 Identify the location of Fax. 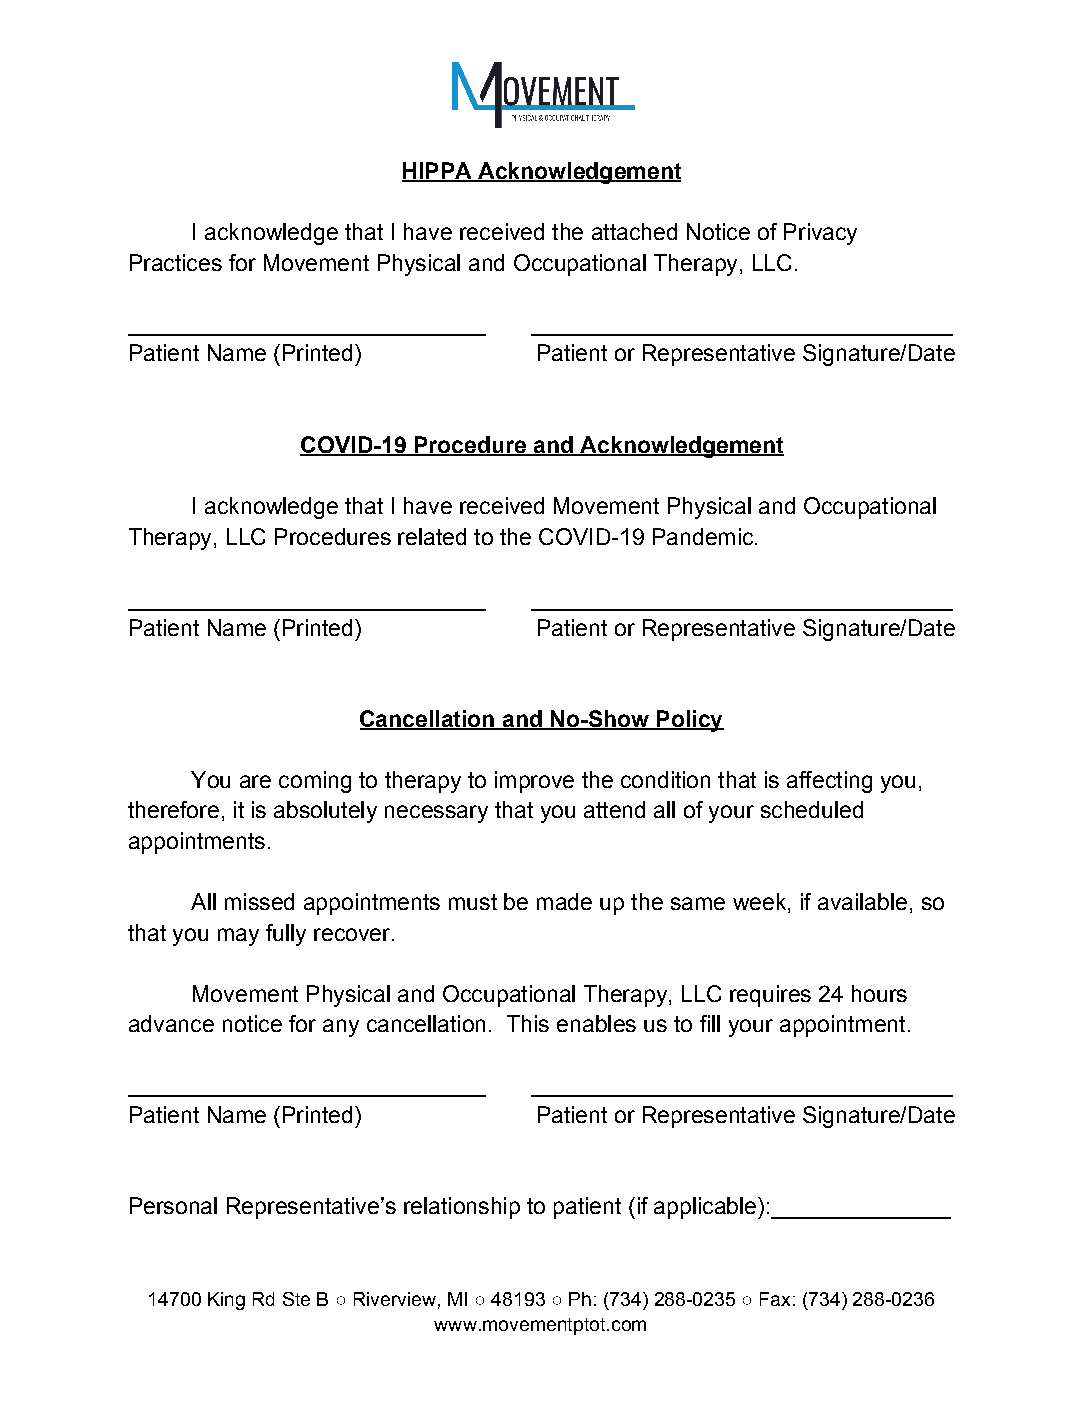
(775, 1299).
